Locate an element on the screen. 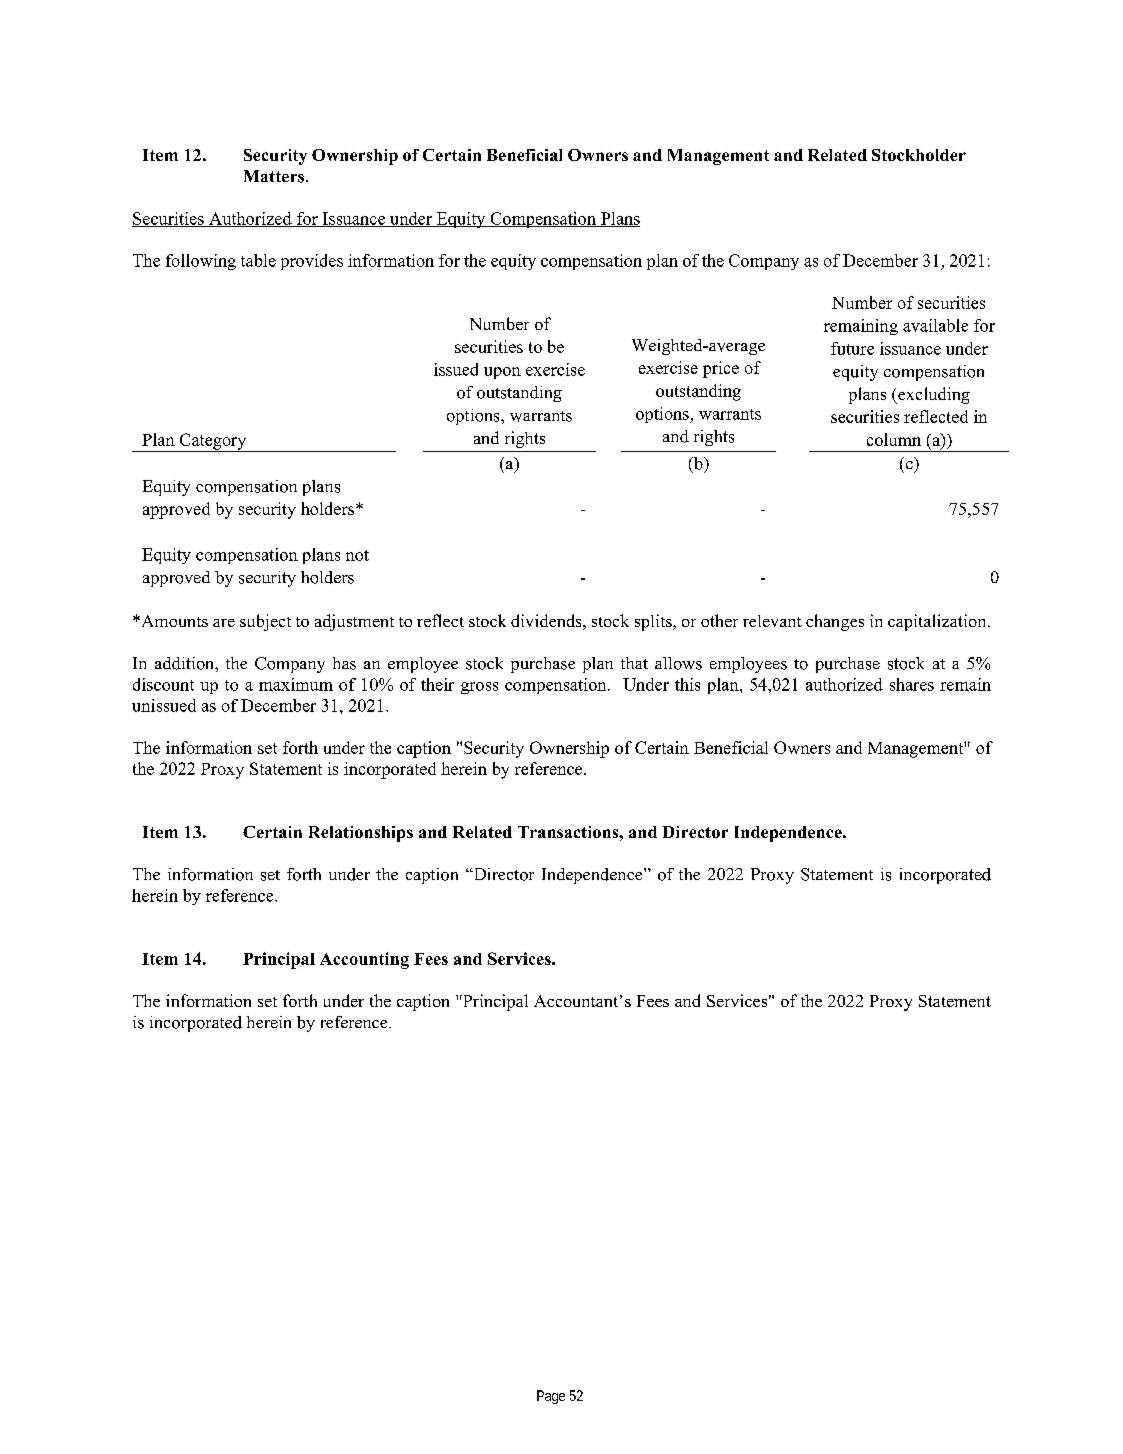 This screenshot has width=1123, height=1454. subject is located at coordinates (265, 622).
